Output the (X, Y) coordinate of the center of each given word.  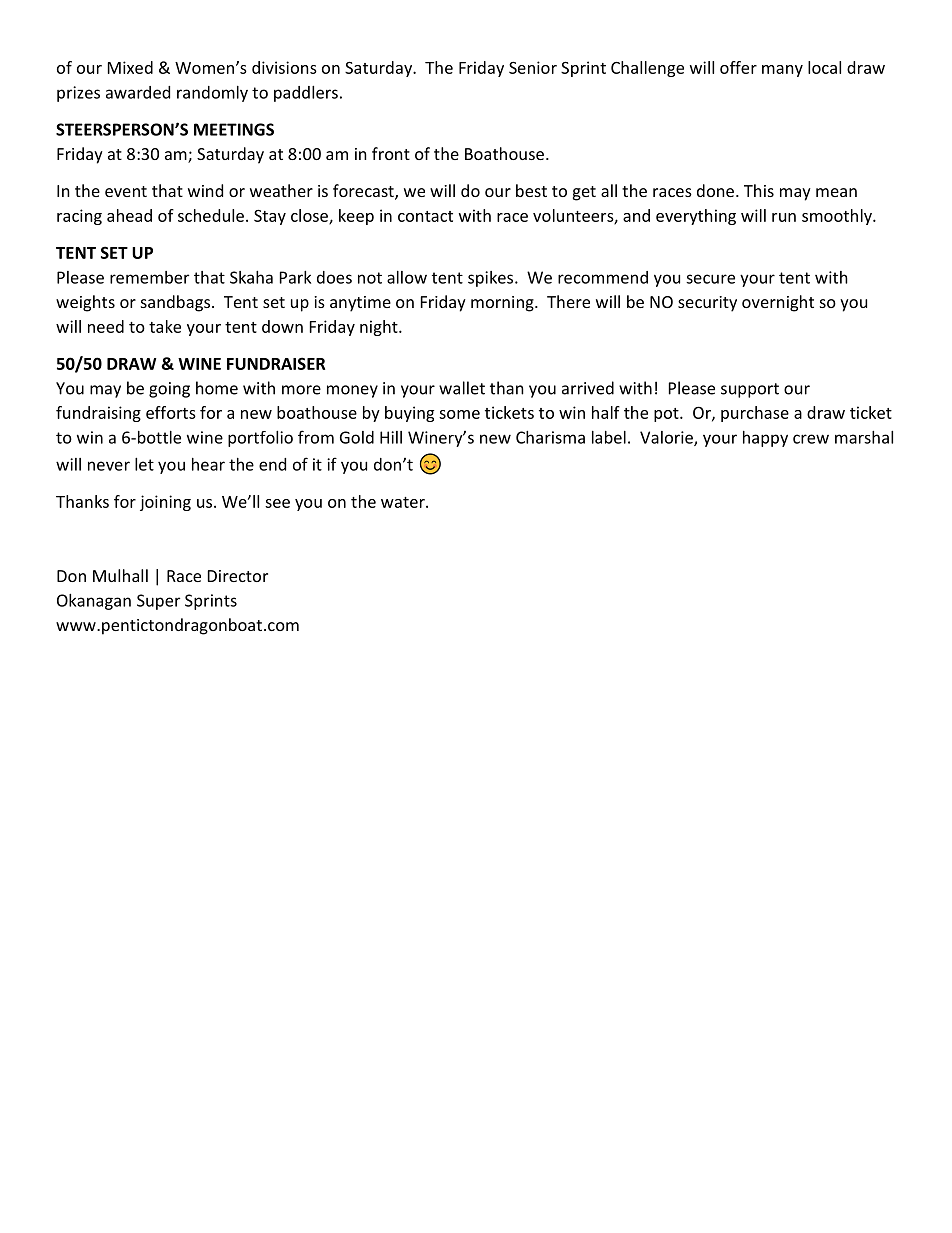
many (782, 71)
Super (158, 602)
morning (503, 304)
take (165, 326)
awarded (138, 92)
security (707, 304)
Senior (533, 67)
